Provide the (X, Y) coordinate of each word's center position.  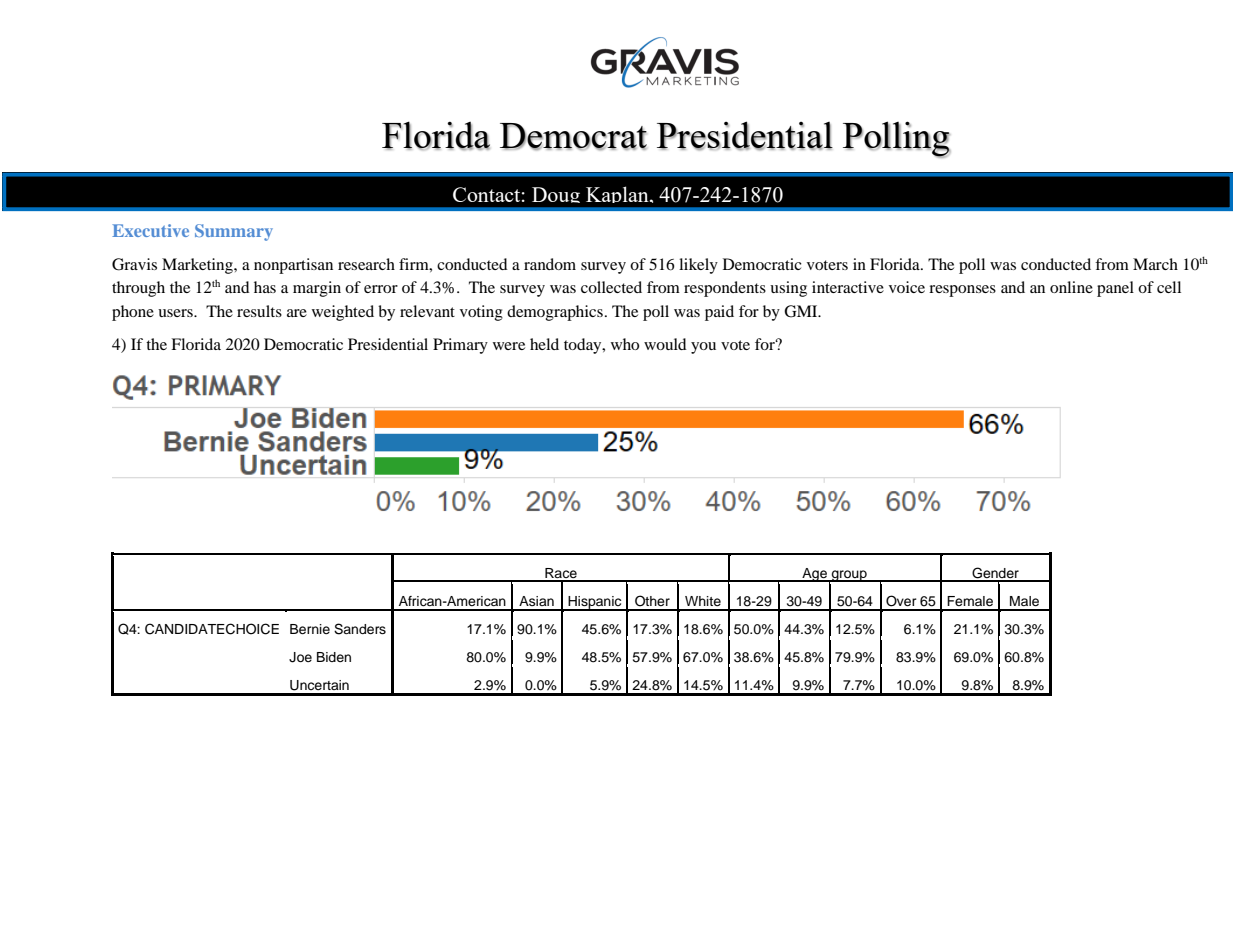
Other (652, 601)
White (703, 601)
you (703, 348)
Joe (300, 657)
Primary (460, 346)
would (665, 344)
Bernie (310, 629)
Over (901, 601)
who (625, 344)
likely (698, 266)
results (259, 311)
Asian (536, 601)
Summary (234, 232)
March (1155, 264)
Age (814, 575)
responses (962, 291)
